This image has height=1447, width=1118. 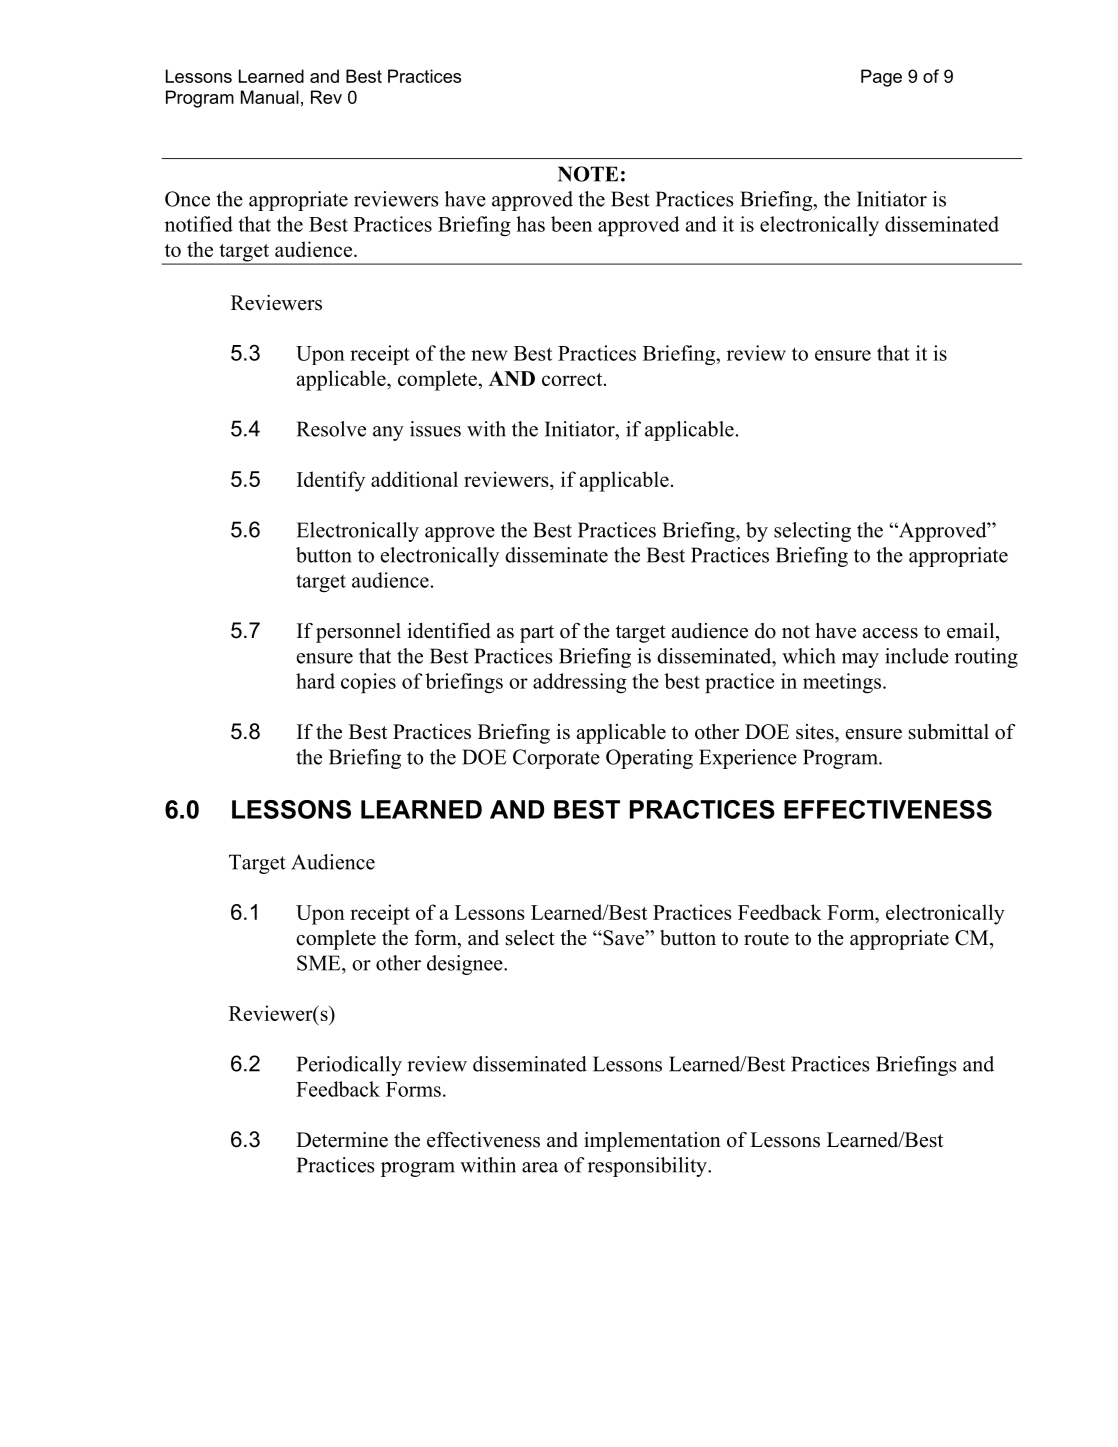 What do you see at coordinates (648, 1167) in the image?
I see `responsibility` at bounding box center [648, 1167].
